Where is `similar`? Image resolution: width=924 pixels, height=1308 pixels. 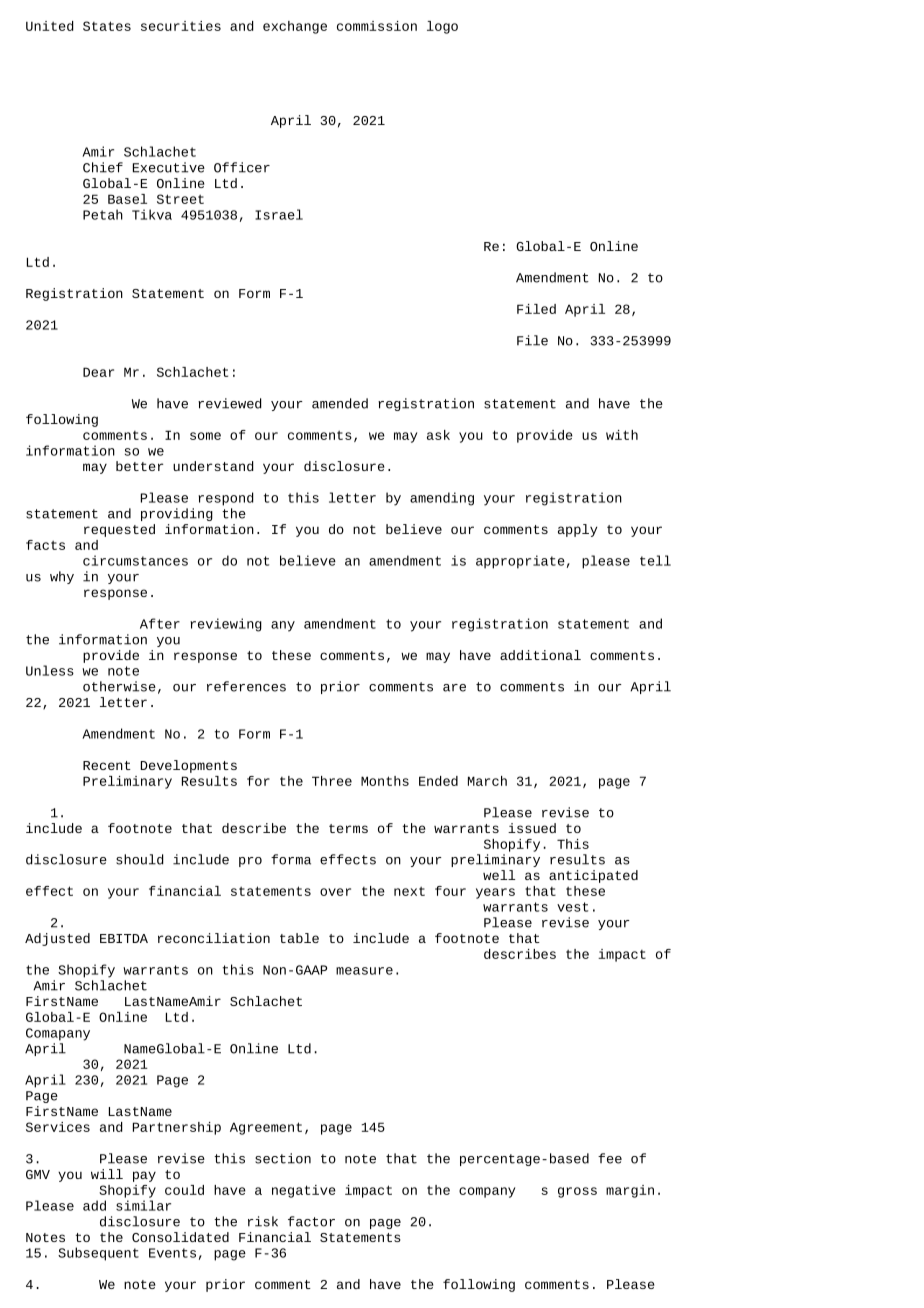
similar is located at coordinates (143, 1205).
